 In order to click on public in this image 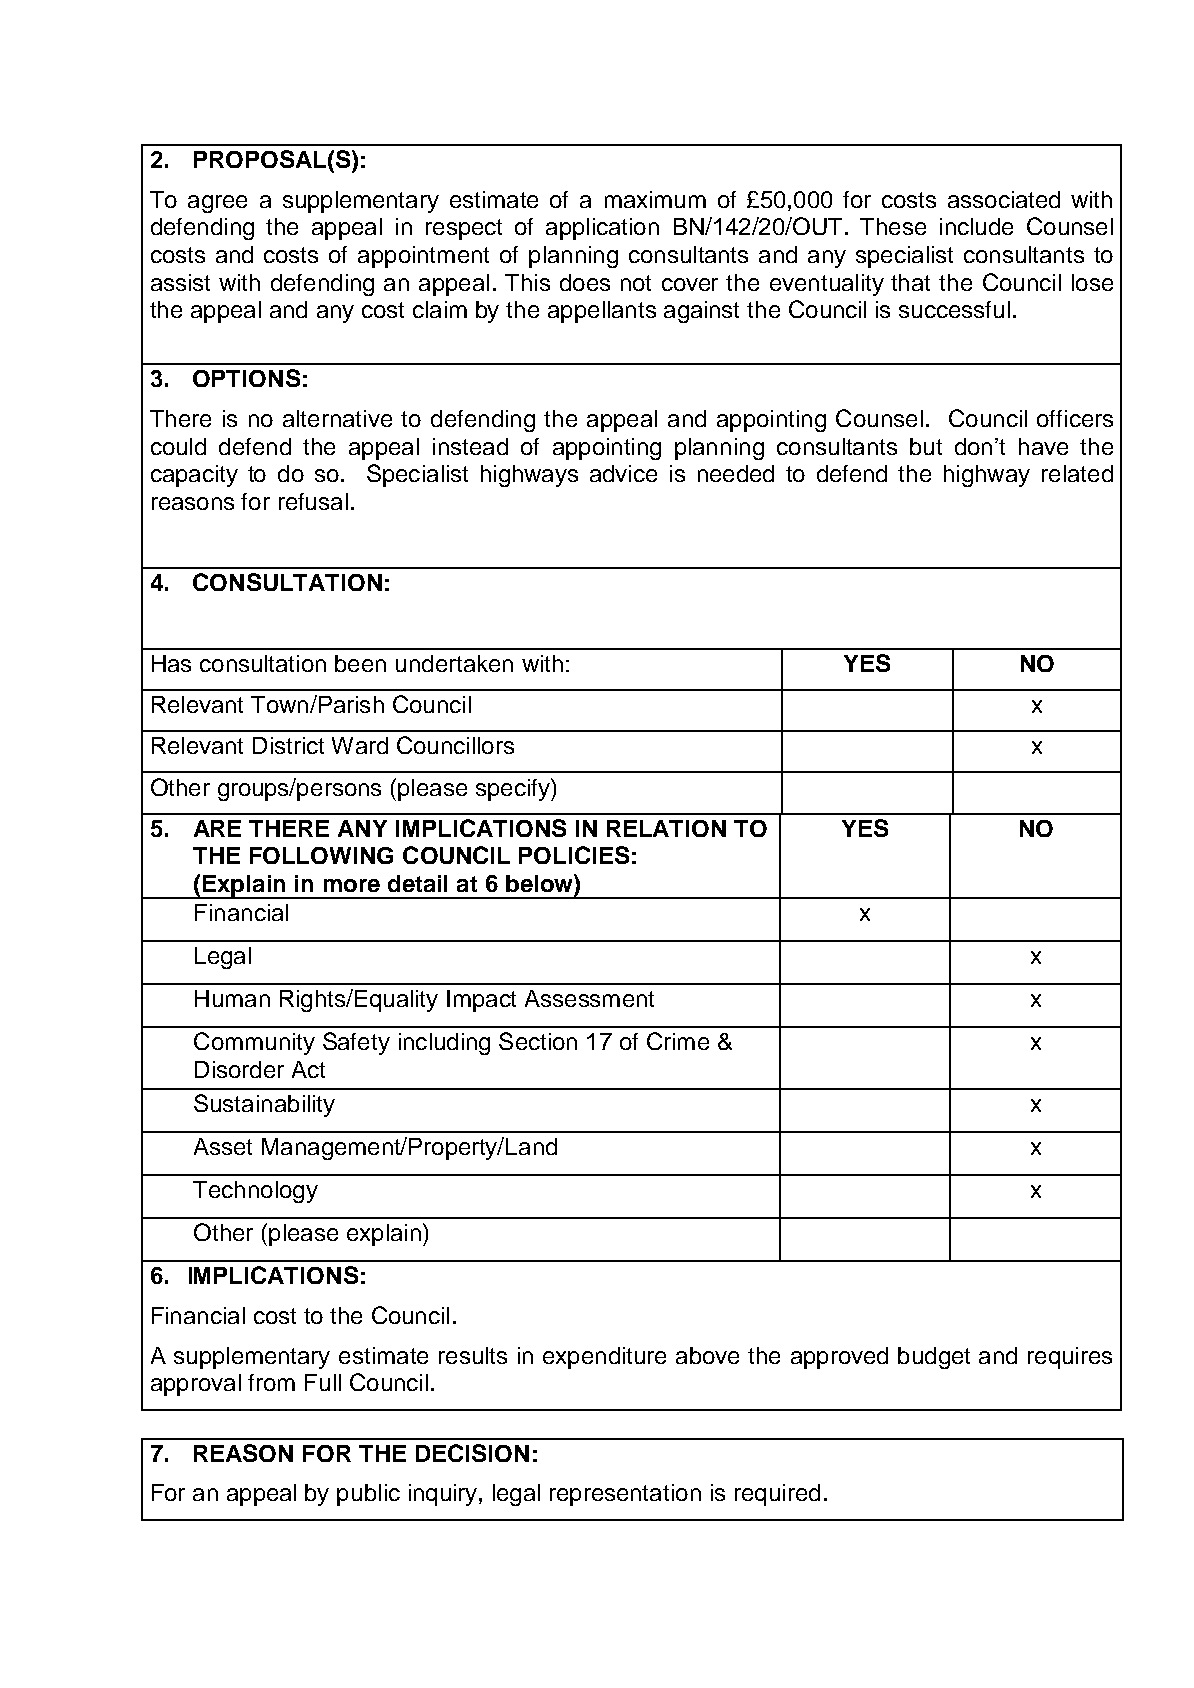, I will do `click(368, 1495)`.
